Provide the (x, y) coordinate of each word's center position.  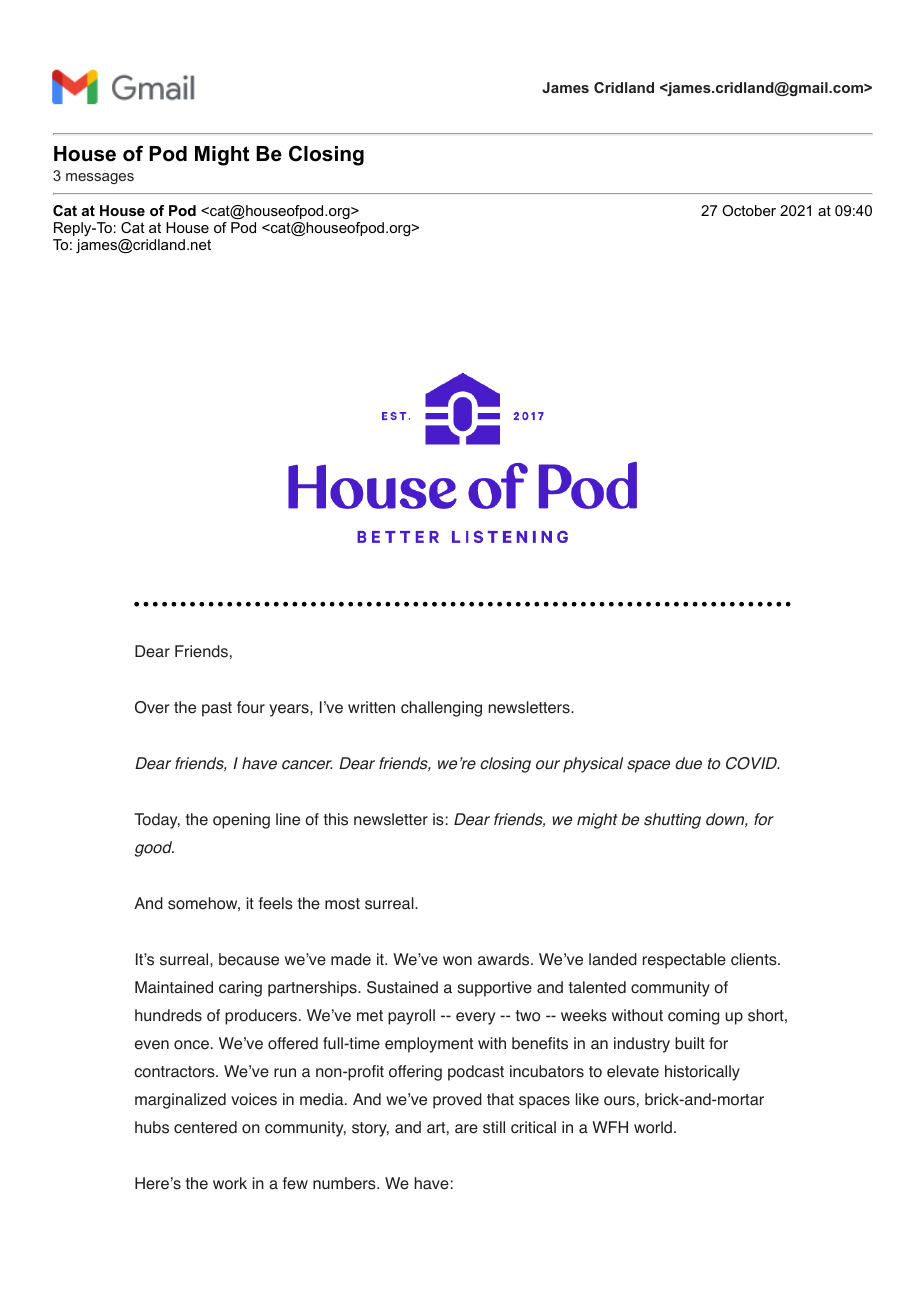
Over (152, 707)
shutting (672, 821)
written (371, 707)
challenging (441, 709)
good (154, 849)
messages (100, 178)
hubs (152, 1127)
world (653, 1127)
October (749, 210)
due (688, 763)
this (336, 819)
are (466, 1129)
